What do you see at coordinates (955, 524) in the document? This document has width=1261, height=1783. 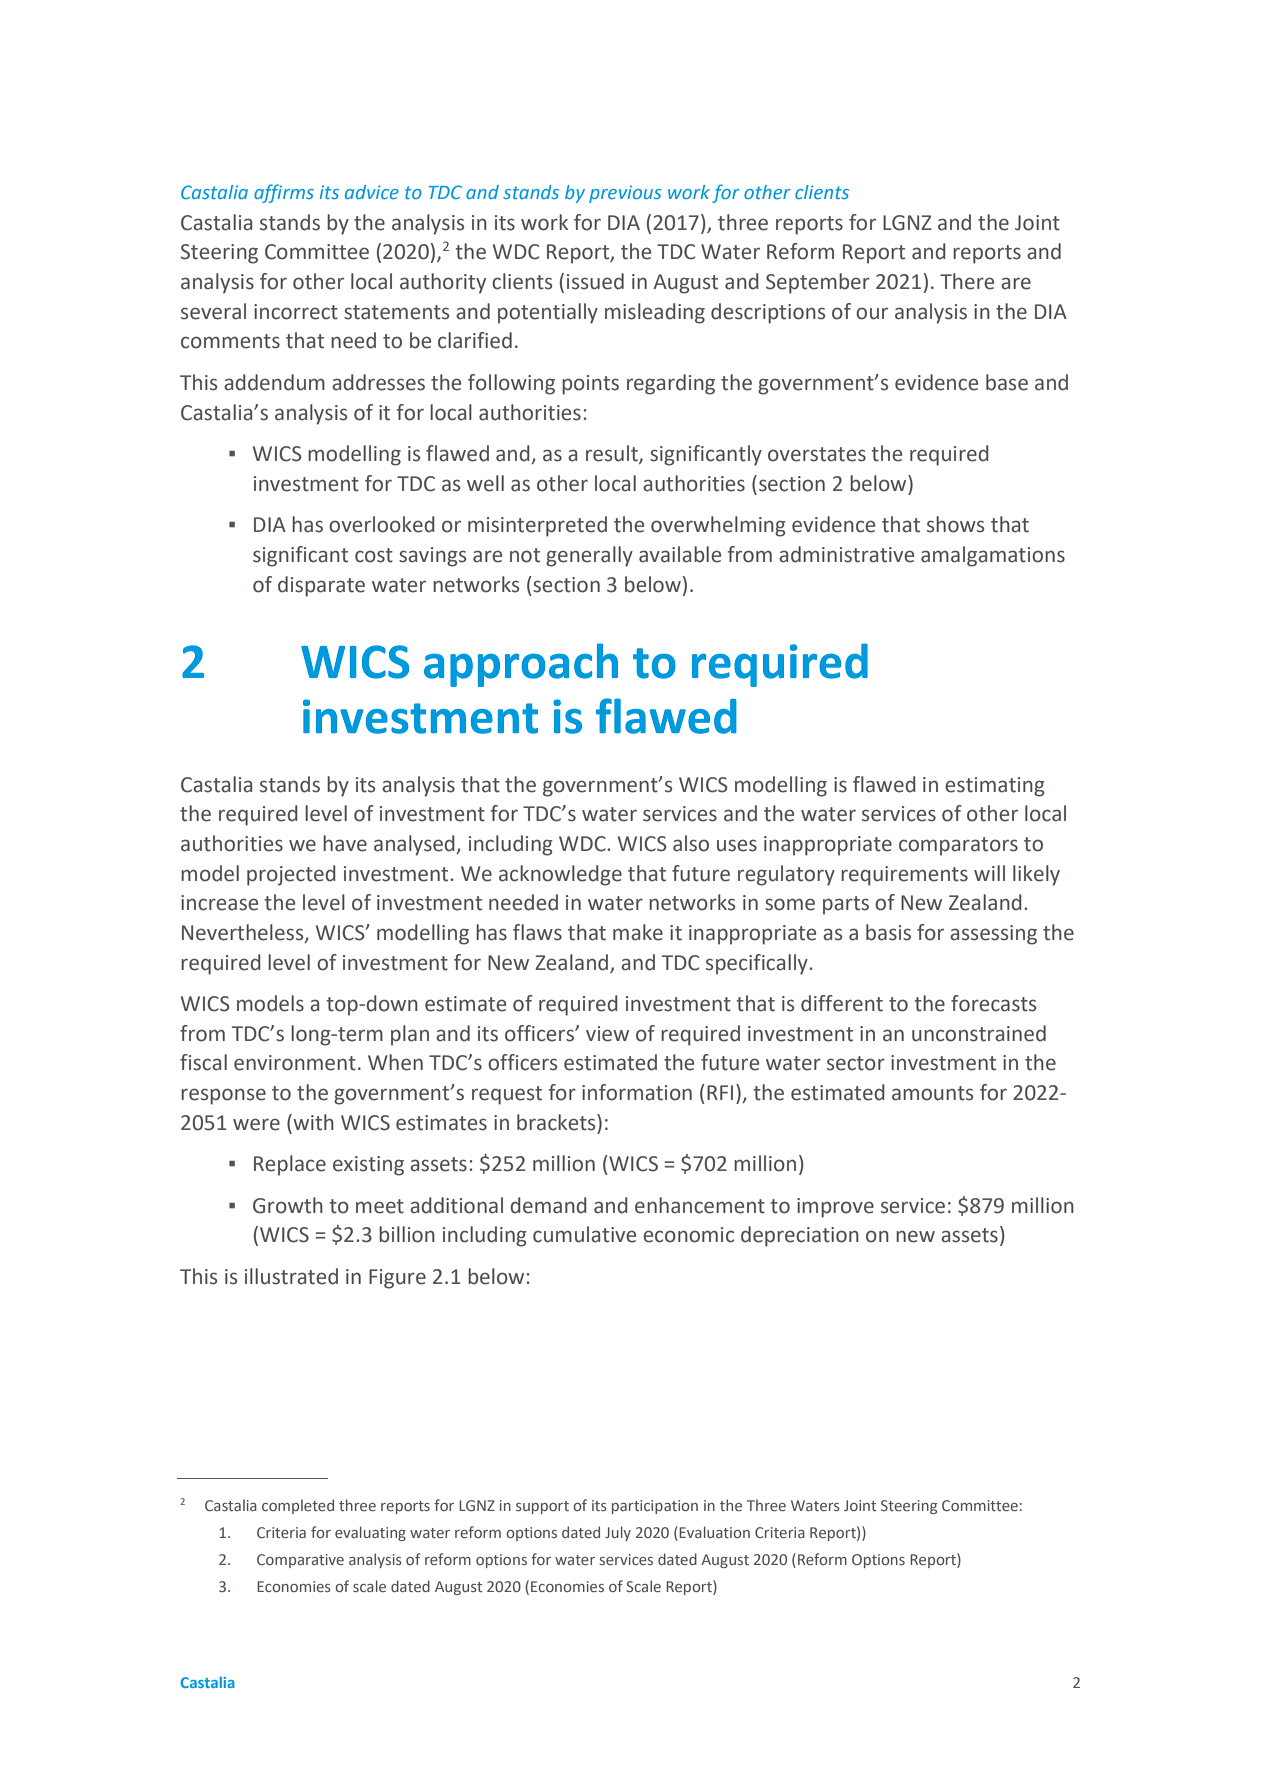 I see `shows` at bounding box center [955, 524].
